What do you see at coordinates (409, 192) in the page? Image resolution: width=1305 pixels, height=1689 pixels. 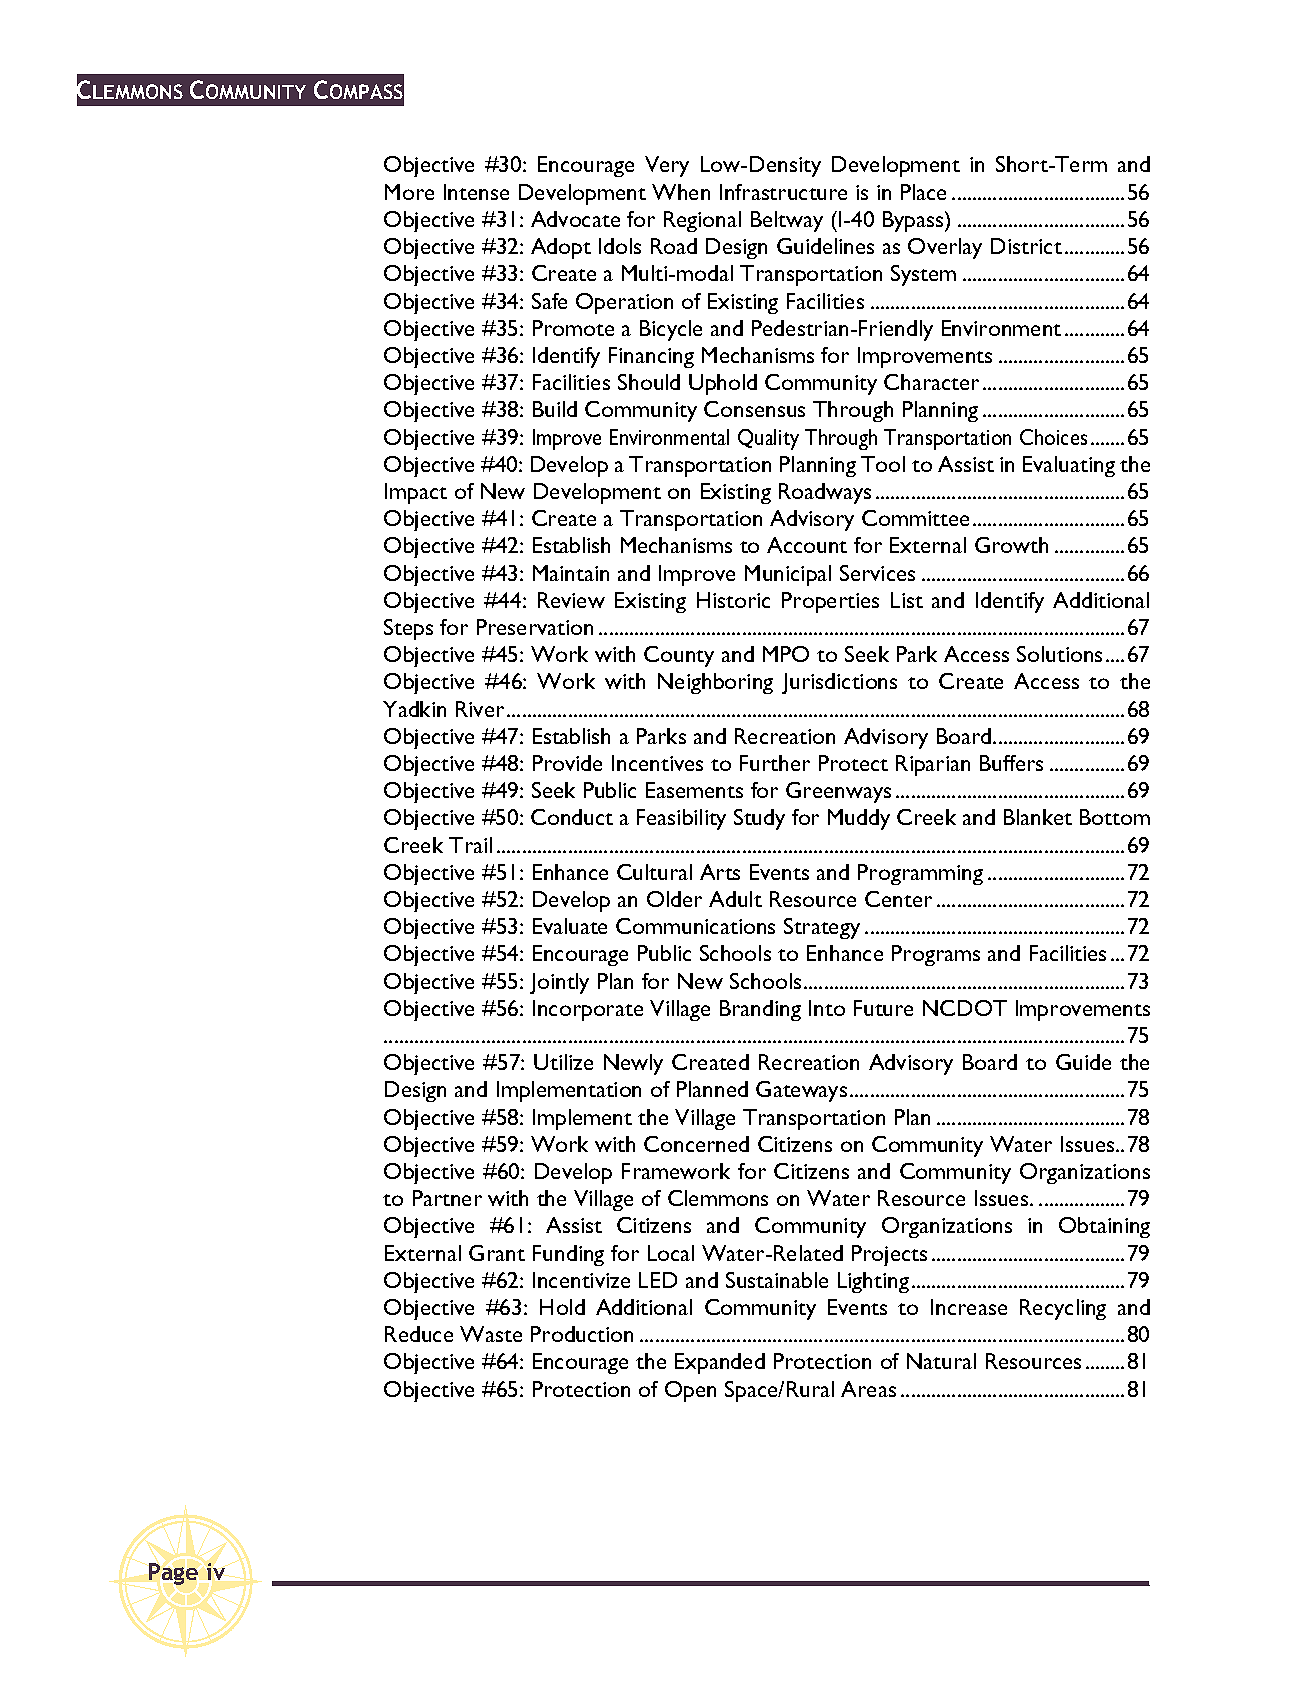 I see `More` at bounding box center [409, 192].
